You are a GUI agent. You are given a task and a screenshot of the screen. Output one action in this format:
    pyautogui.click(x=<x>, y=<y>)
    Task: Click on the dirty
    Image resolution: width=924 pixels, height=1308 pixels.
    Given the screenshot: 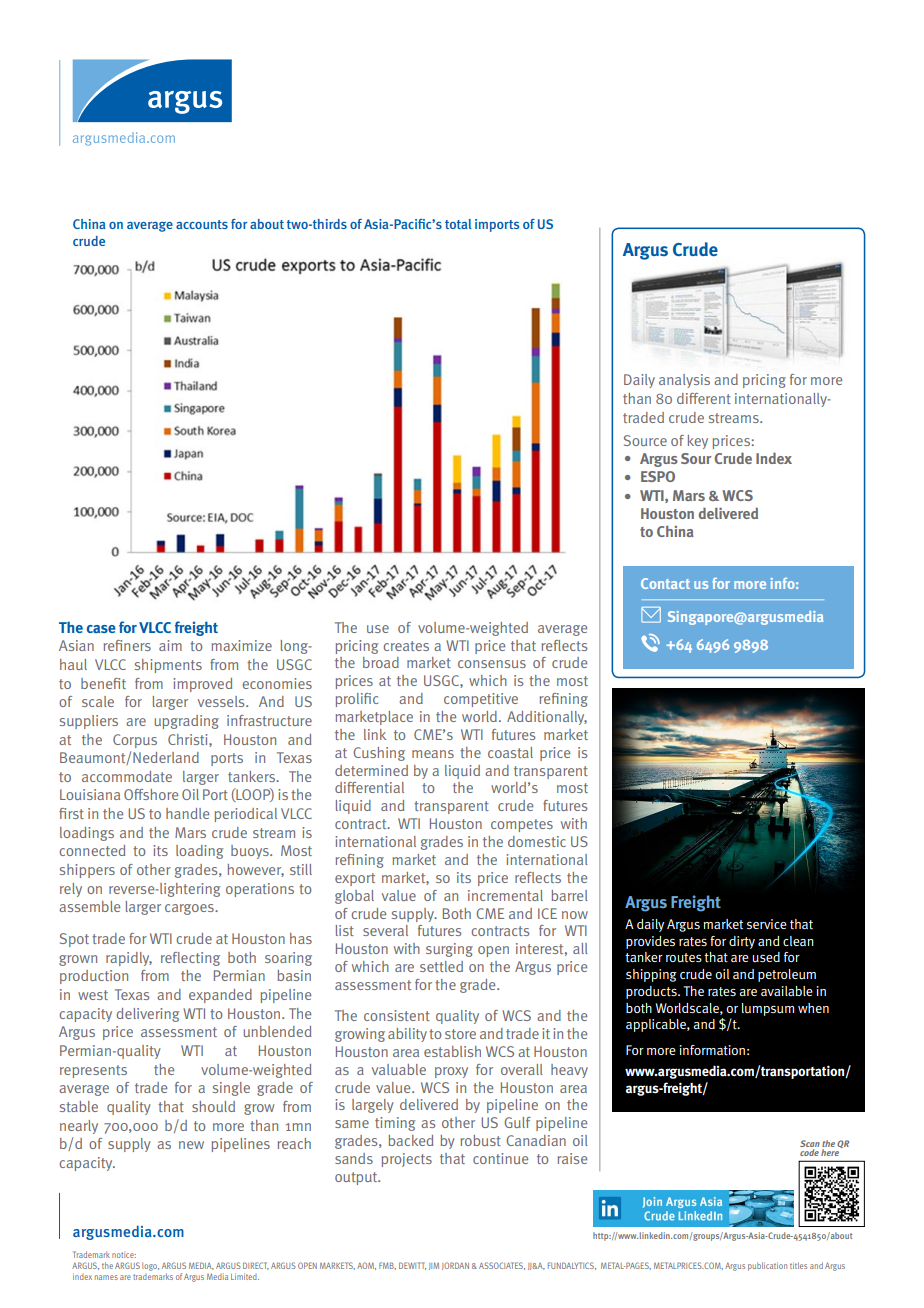 What is the action you would take?
    pyautogui.click(x=742, y=942)
